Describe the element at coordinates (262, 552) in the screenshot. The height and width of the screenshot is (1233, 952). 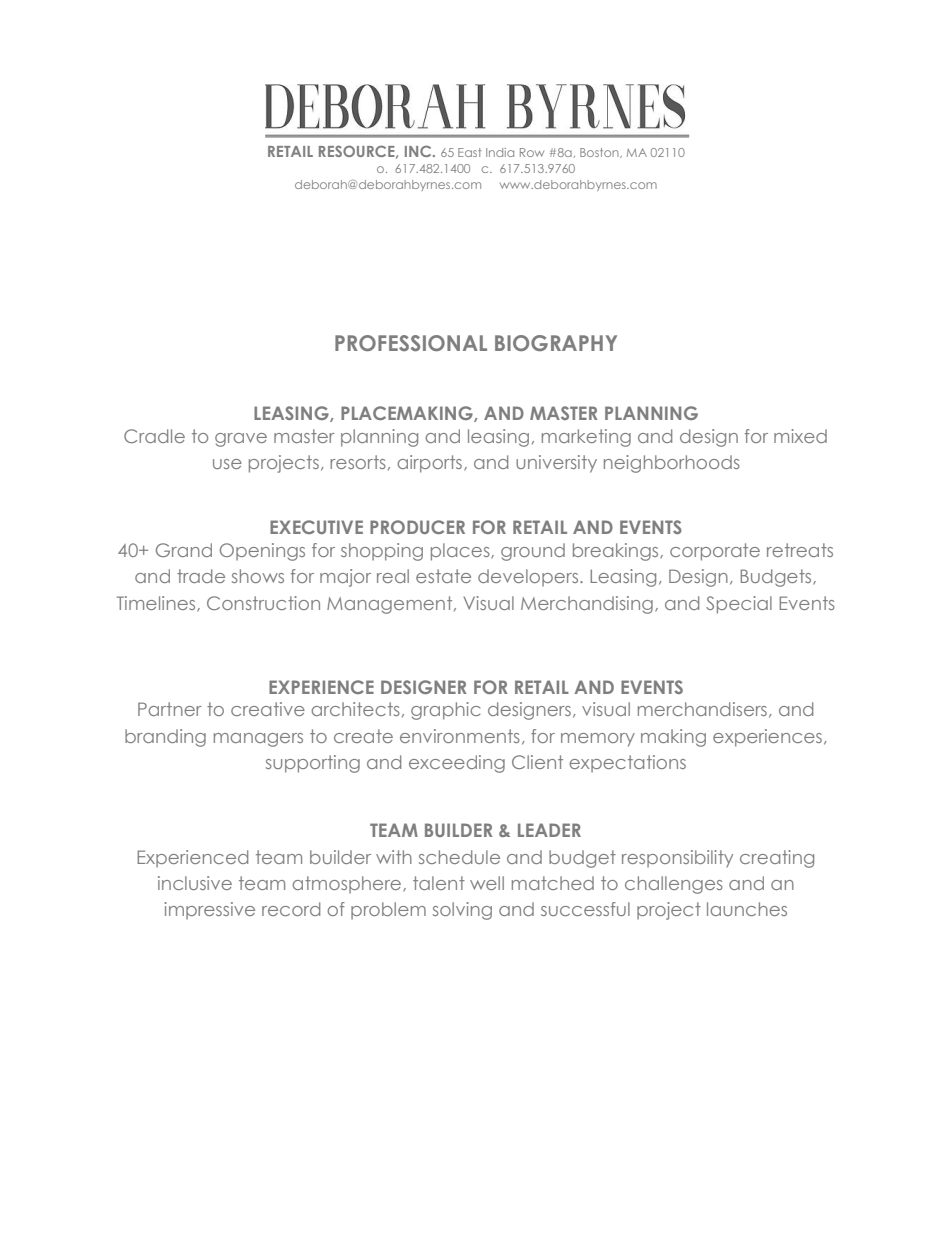
I see `Openings` at that location.
